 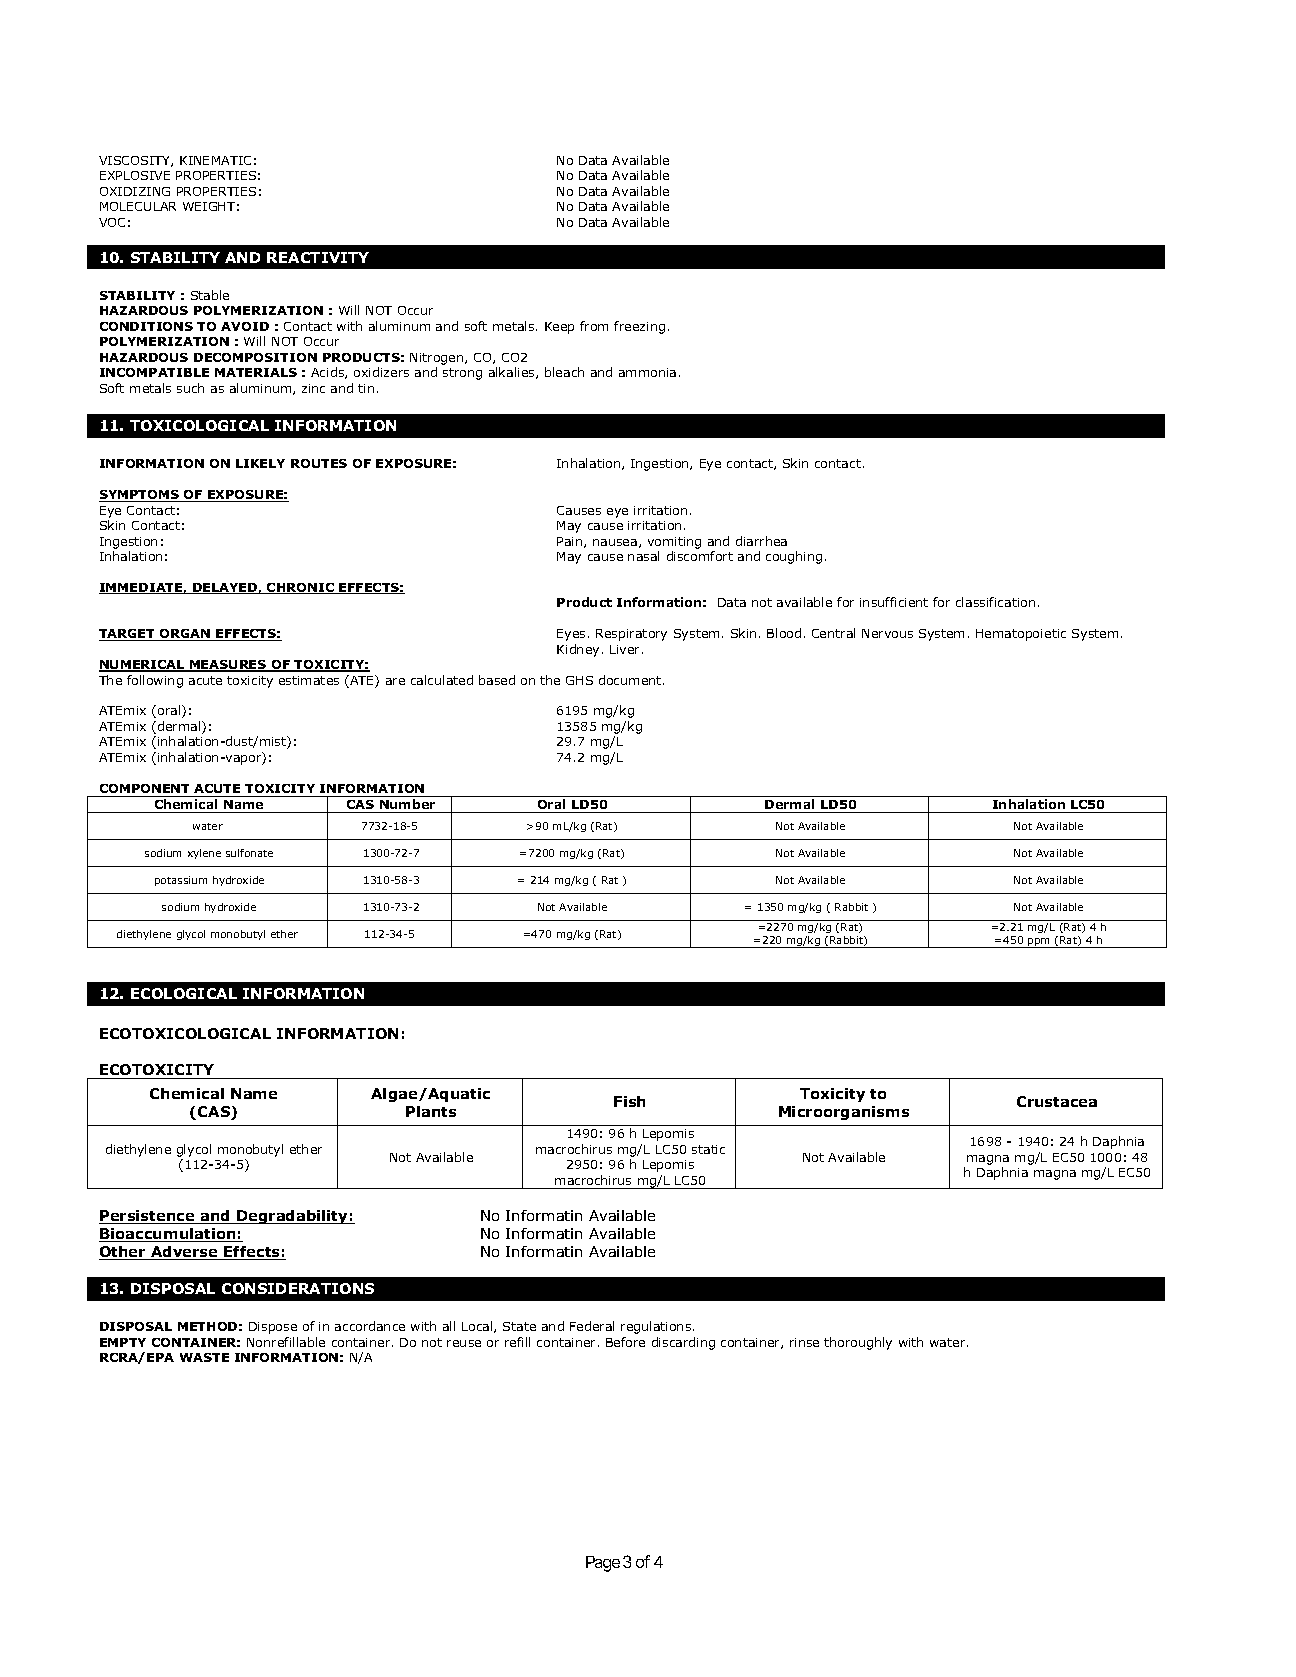 I want to click on from, so click(x=594, y=326).
